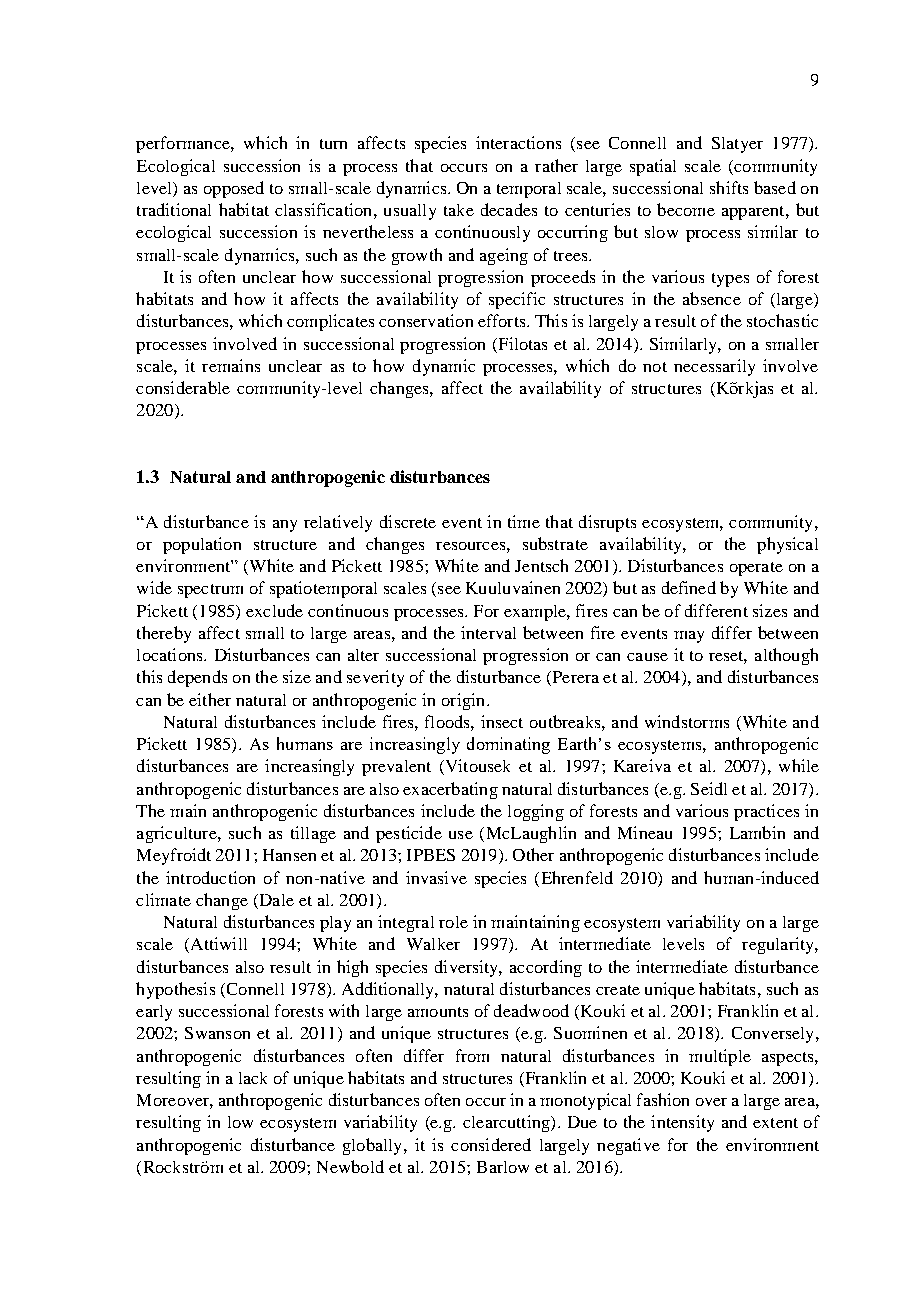 The width and height of the page is (924, 1314). I want to click on opposed, so click(234, 189).
